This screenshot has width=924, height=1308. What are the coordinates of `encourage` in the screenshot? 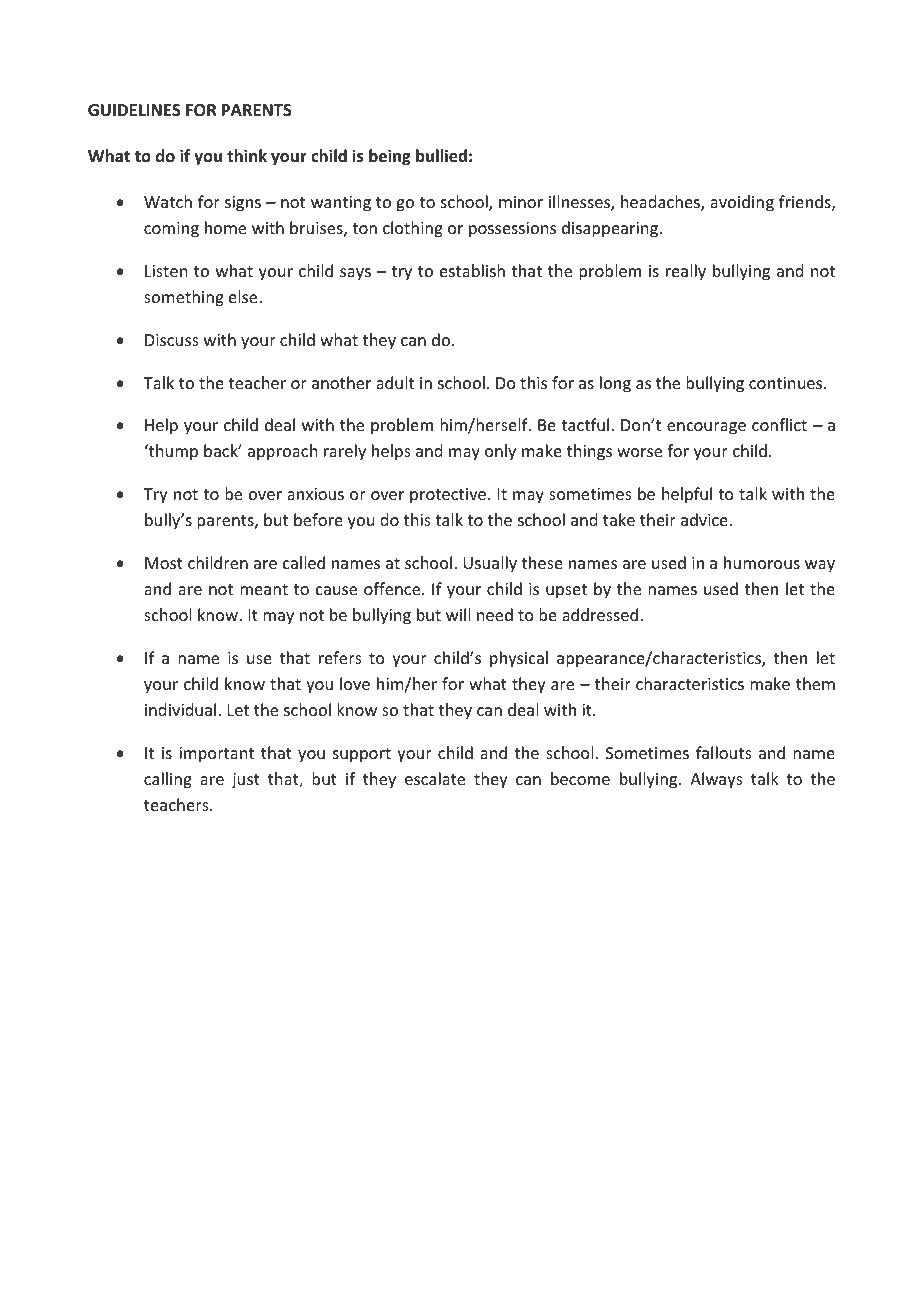 It's located at (706, 428).
